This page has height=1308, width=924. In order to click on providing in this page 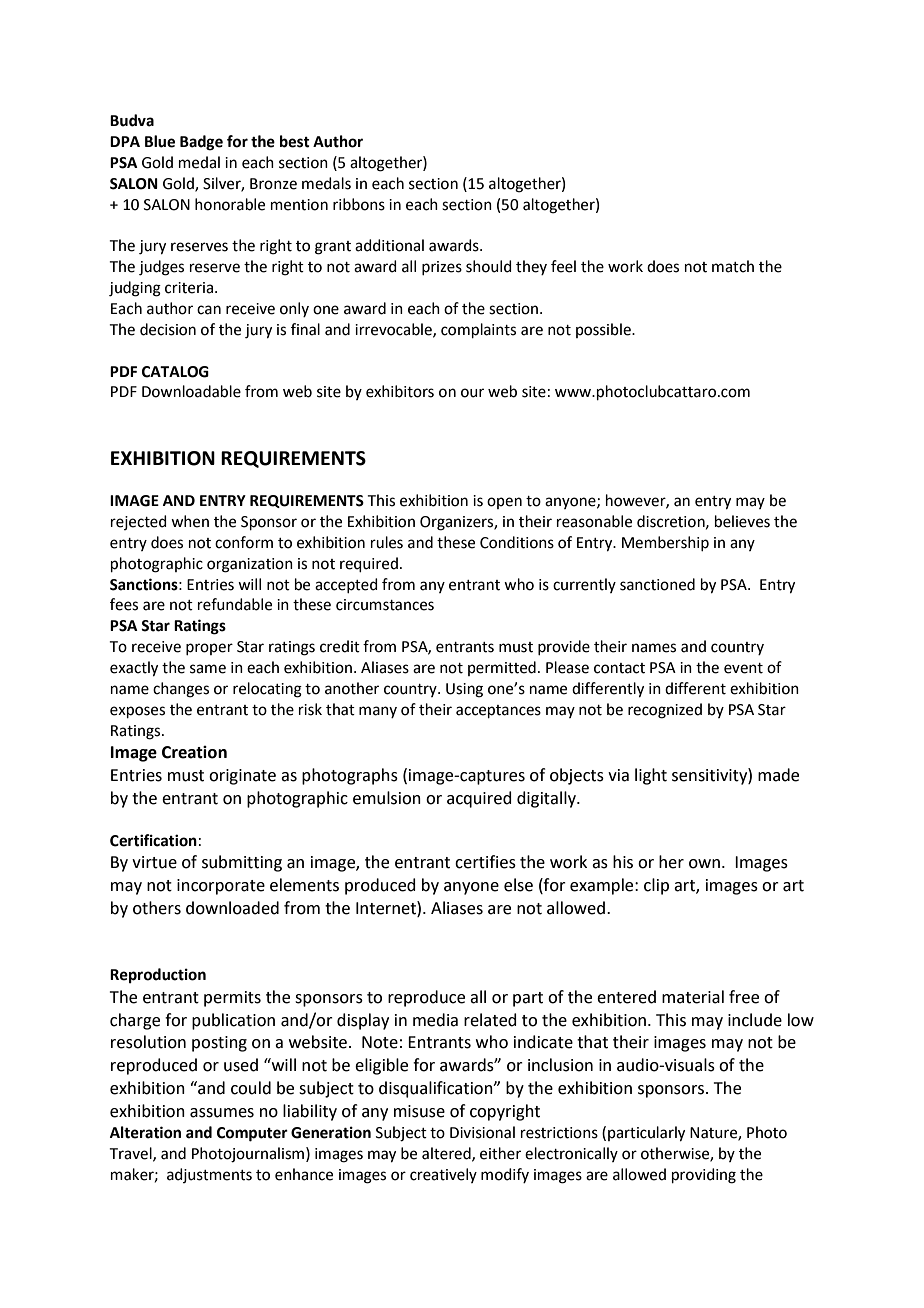, I will do `click(704, 1176)`.
